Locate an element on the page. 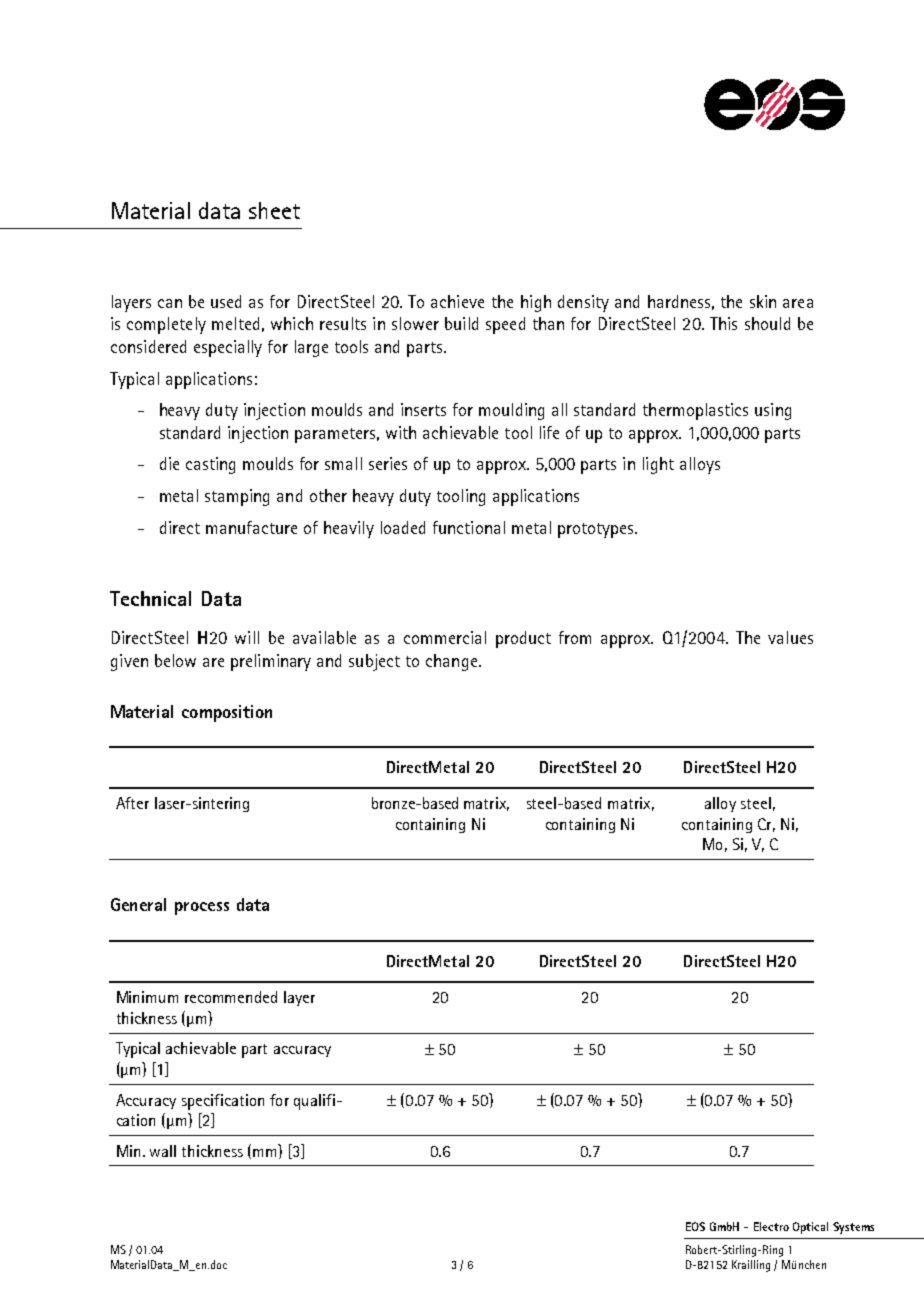  achieve is located at coordinates (457, 301).
